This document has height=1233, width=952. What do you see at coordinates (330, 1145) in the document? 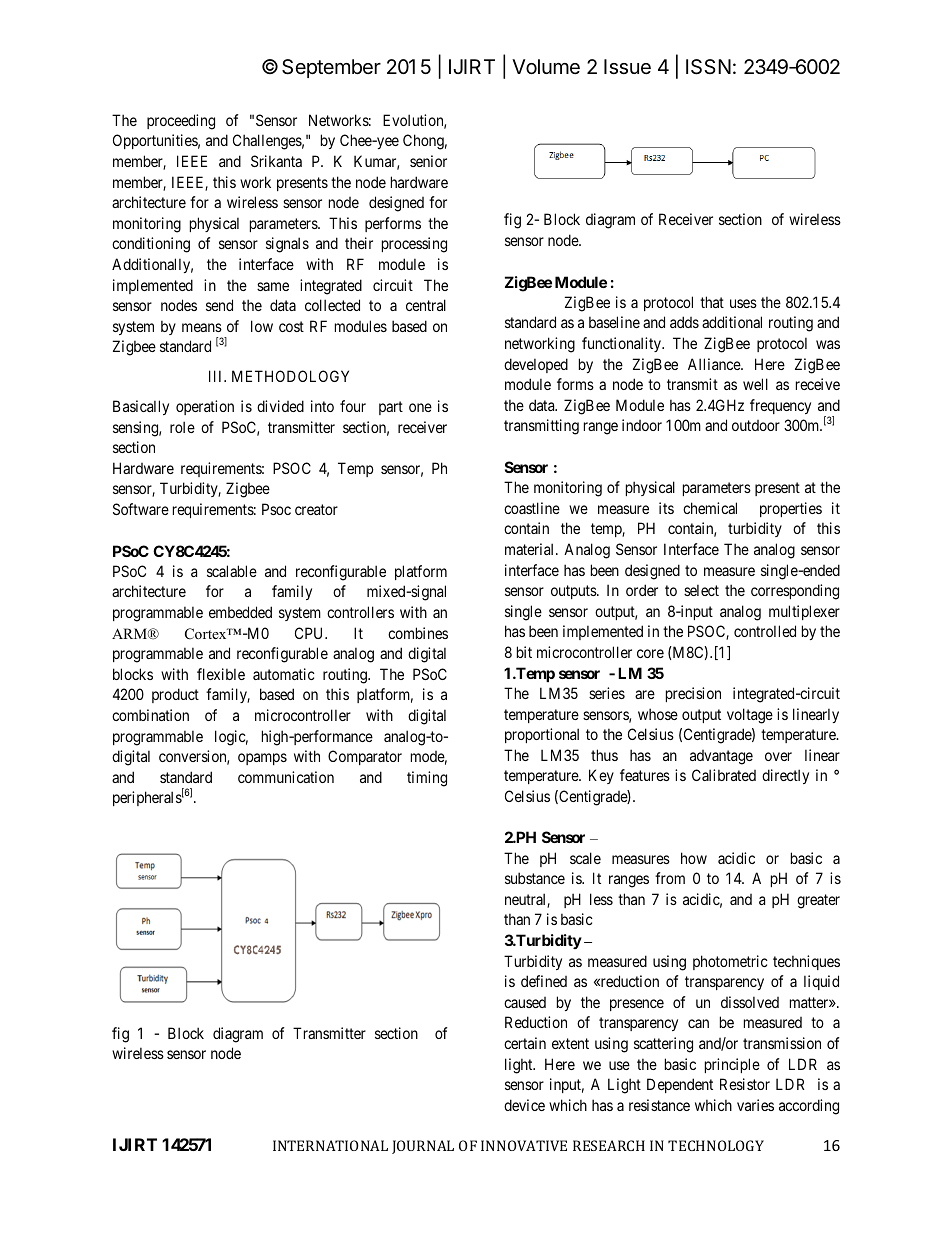
I see `INTERNATIONAL` at bounding box center [330, 1145].
